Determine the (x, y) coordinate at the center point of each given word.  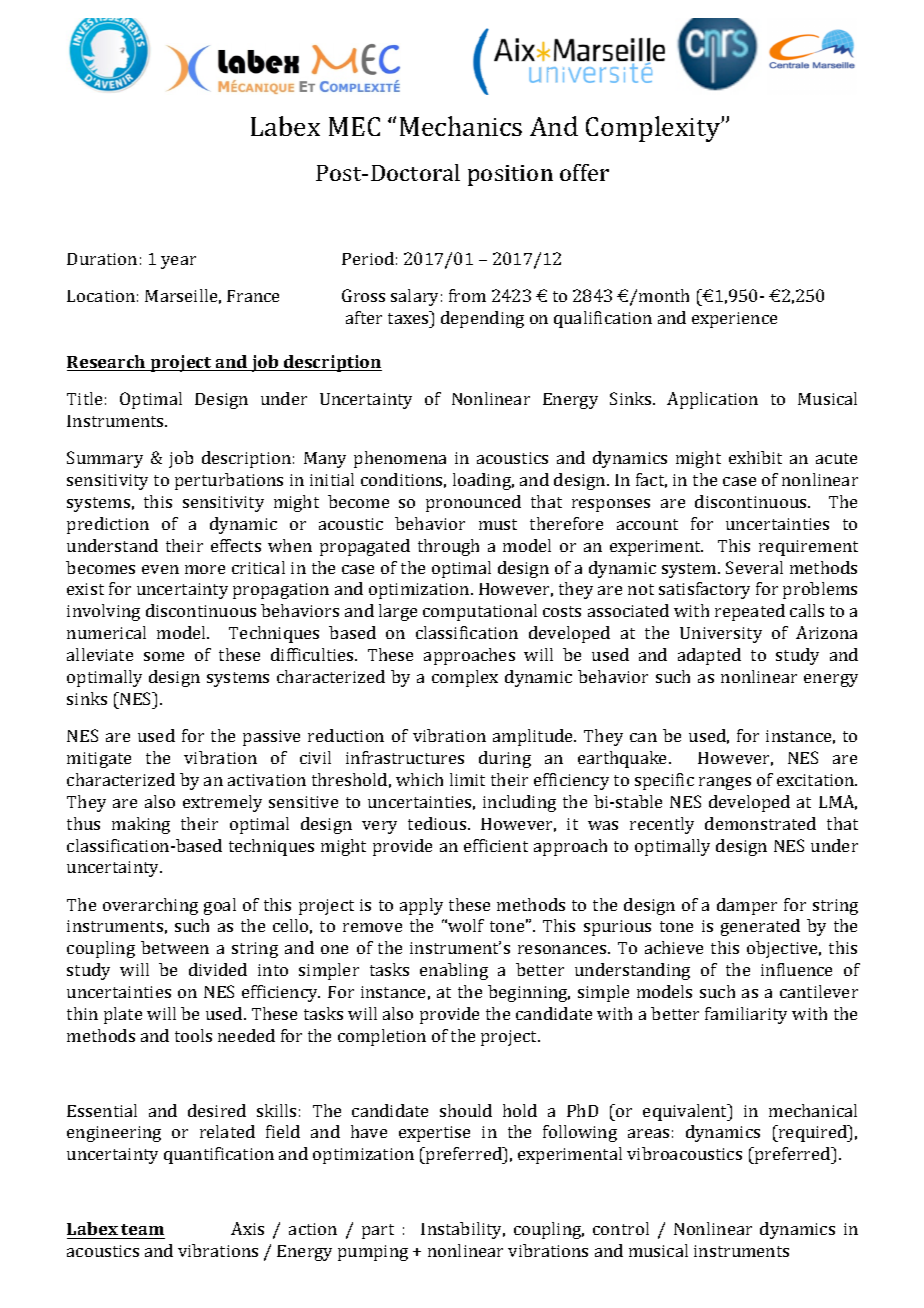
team (142, 1229)
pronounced (473, 503)
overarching (150, 906)
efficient (496, 845)
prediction (108, 525)
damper (747, 906)
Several (754, 567)
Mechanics (461, 126)
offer (584, 172)
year (178, 262)
